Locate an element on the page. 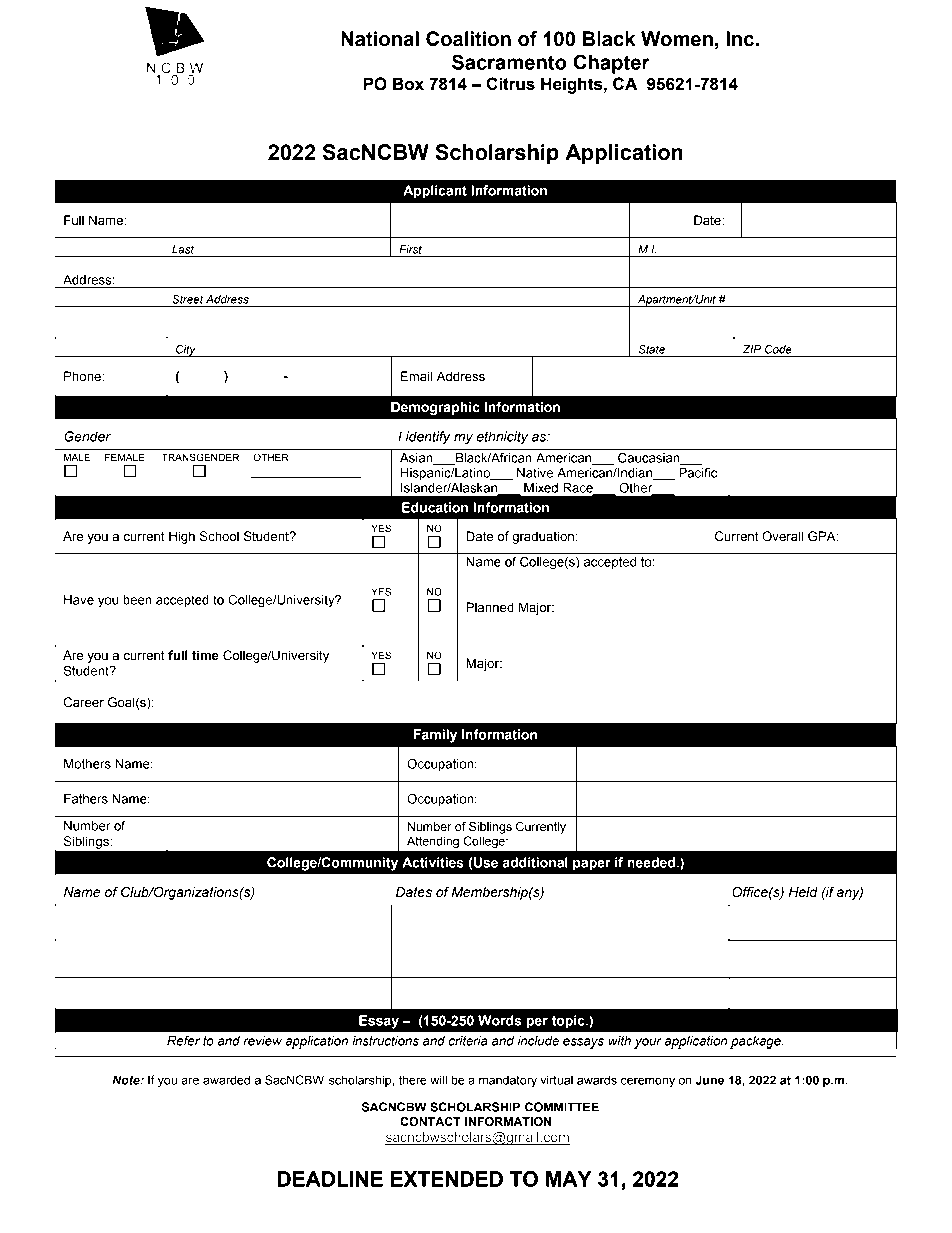 The height and width of the document is (1233, 952). Email is located at coordinates (416, 376).
